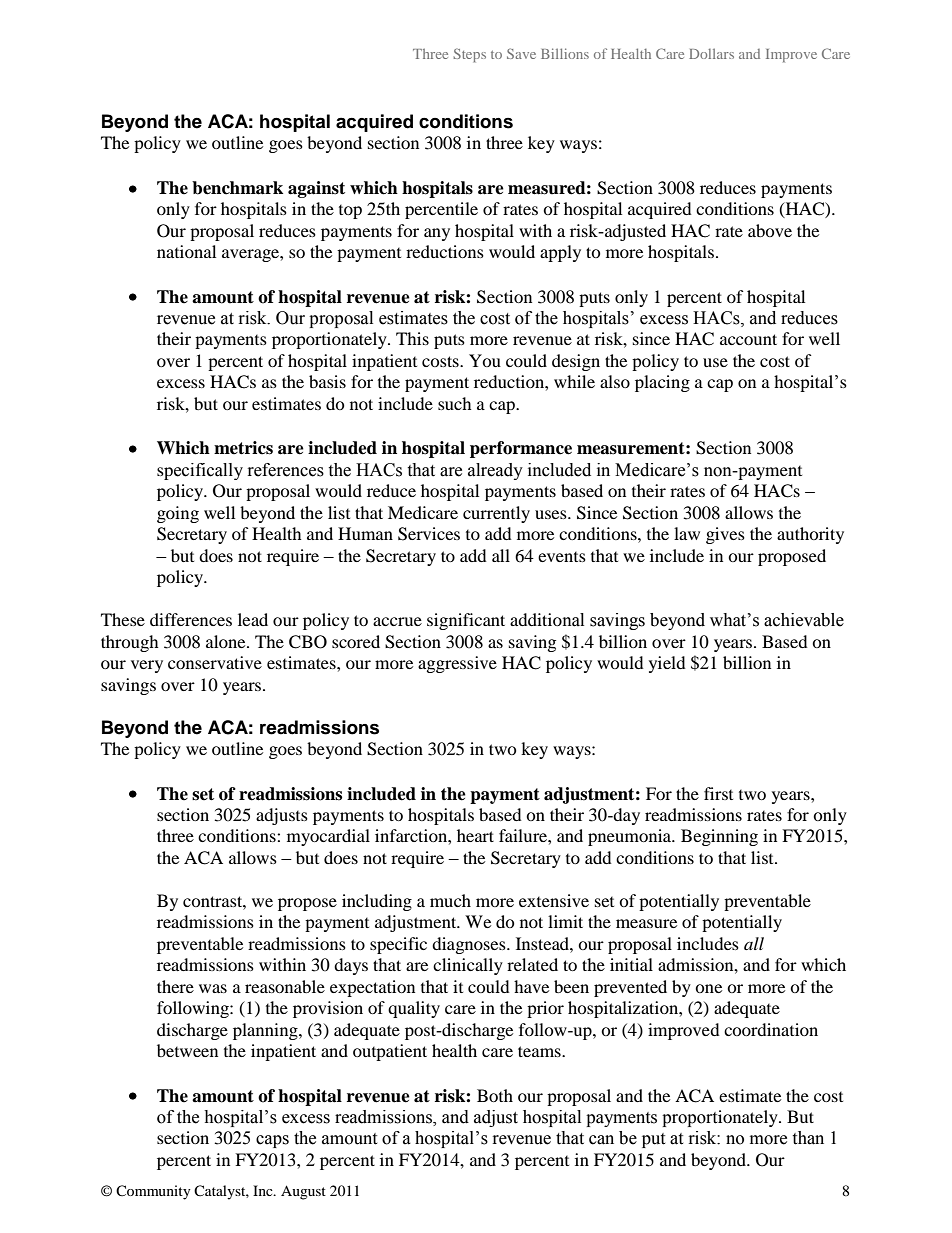 The height and width of the page is (1233, 952). I want to click on differences, so click(191, 619).
